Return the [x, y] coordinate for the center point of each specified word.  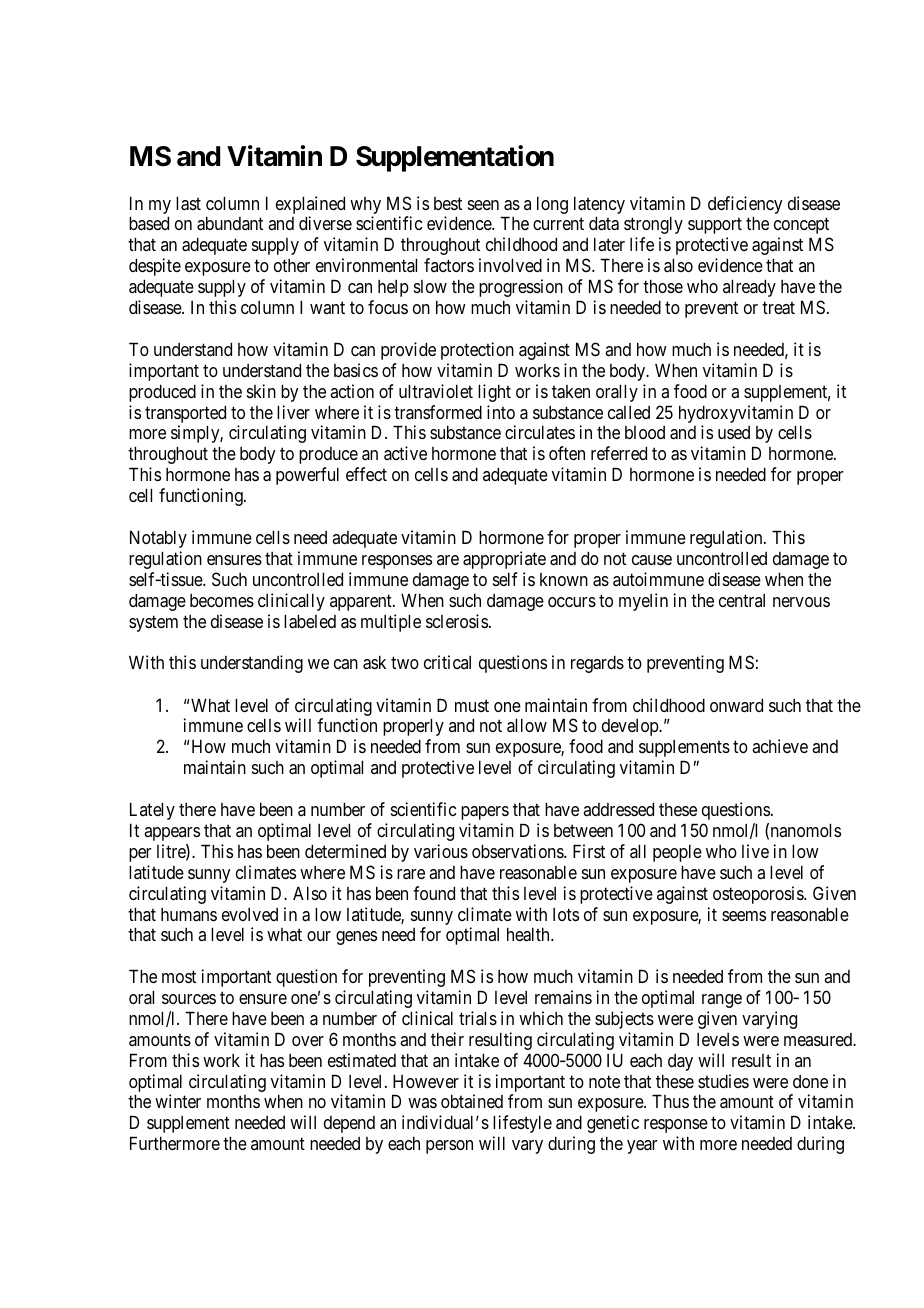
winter [178, 1101]
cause [652, 560]
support [715, 226]
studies [723, 1081]
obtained [472, 1101]
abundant [230, 223]
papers [485, 813]
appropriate [504, 560]
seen [483, 205]
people [677, 853]
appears [172, 834]
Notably [158, 539]
